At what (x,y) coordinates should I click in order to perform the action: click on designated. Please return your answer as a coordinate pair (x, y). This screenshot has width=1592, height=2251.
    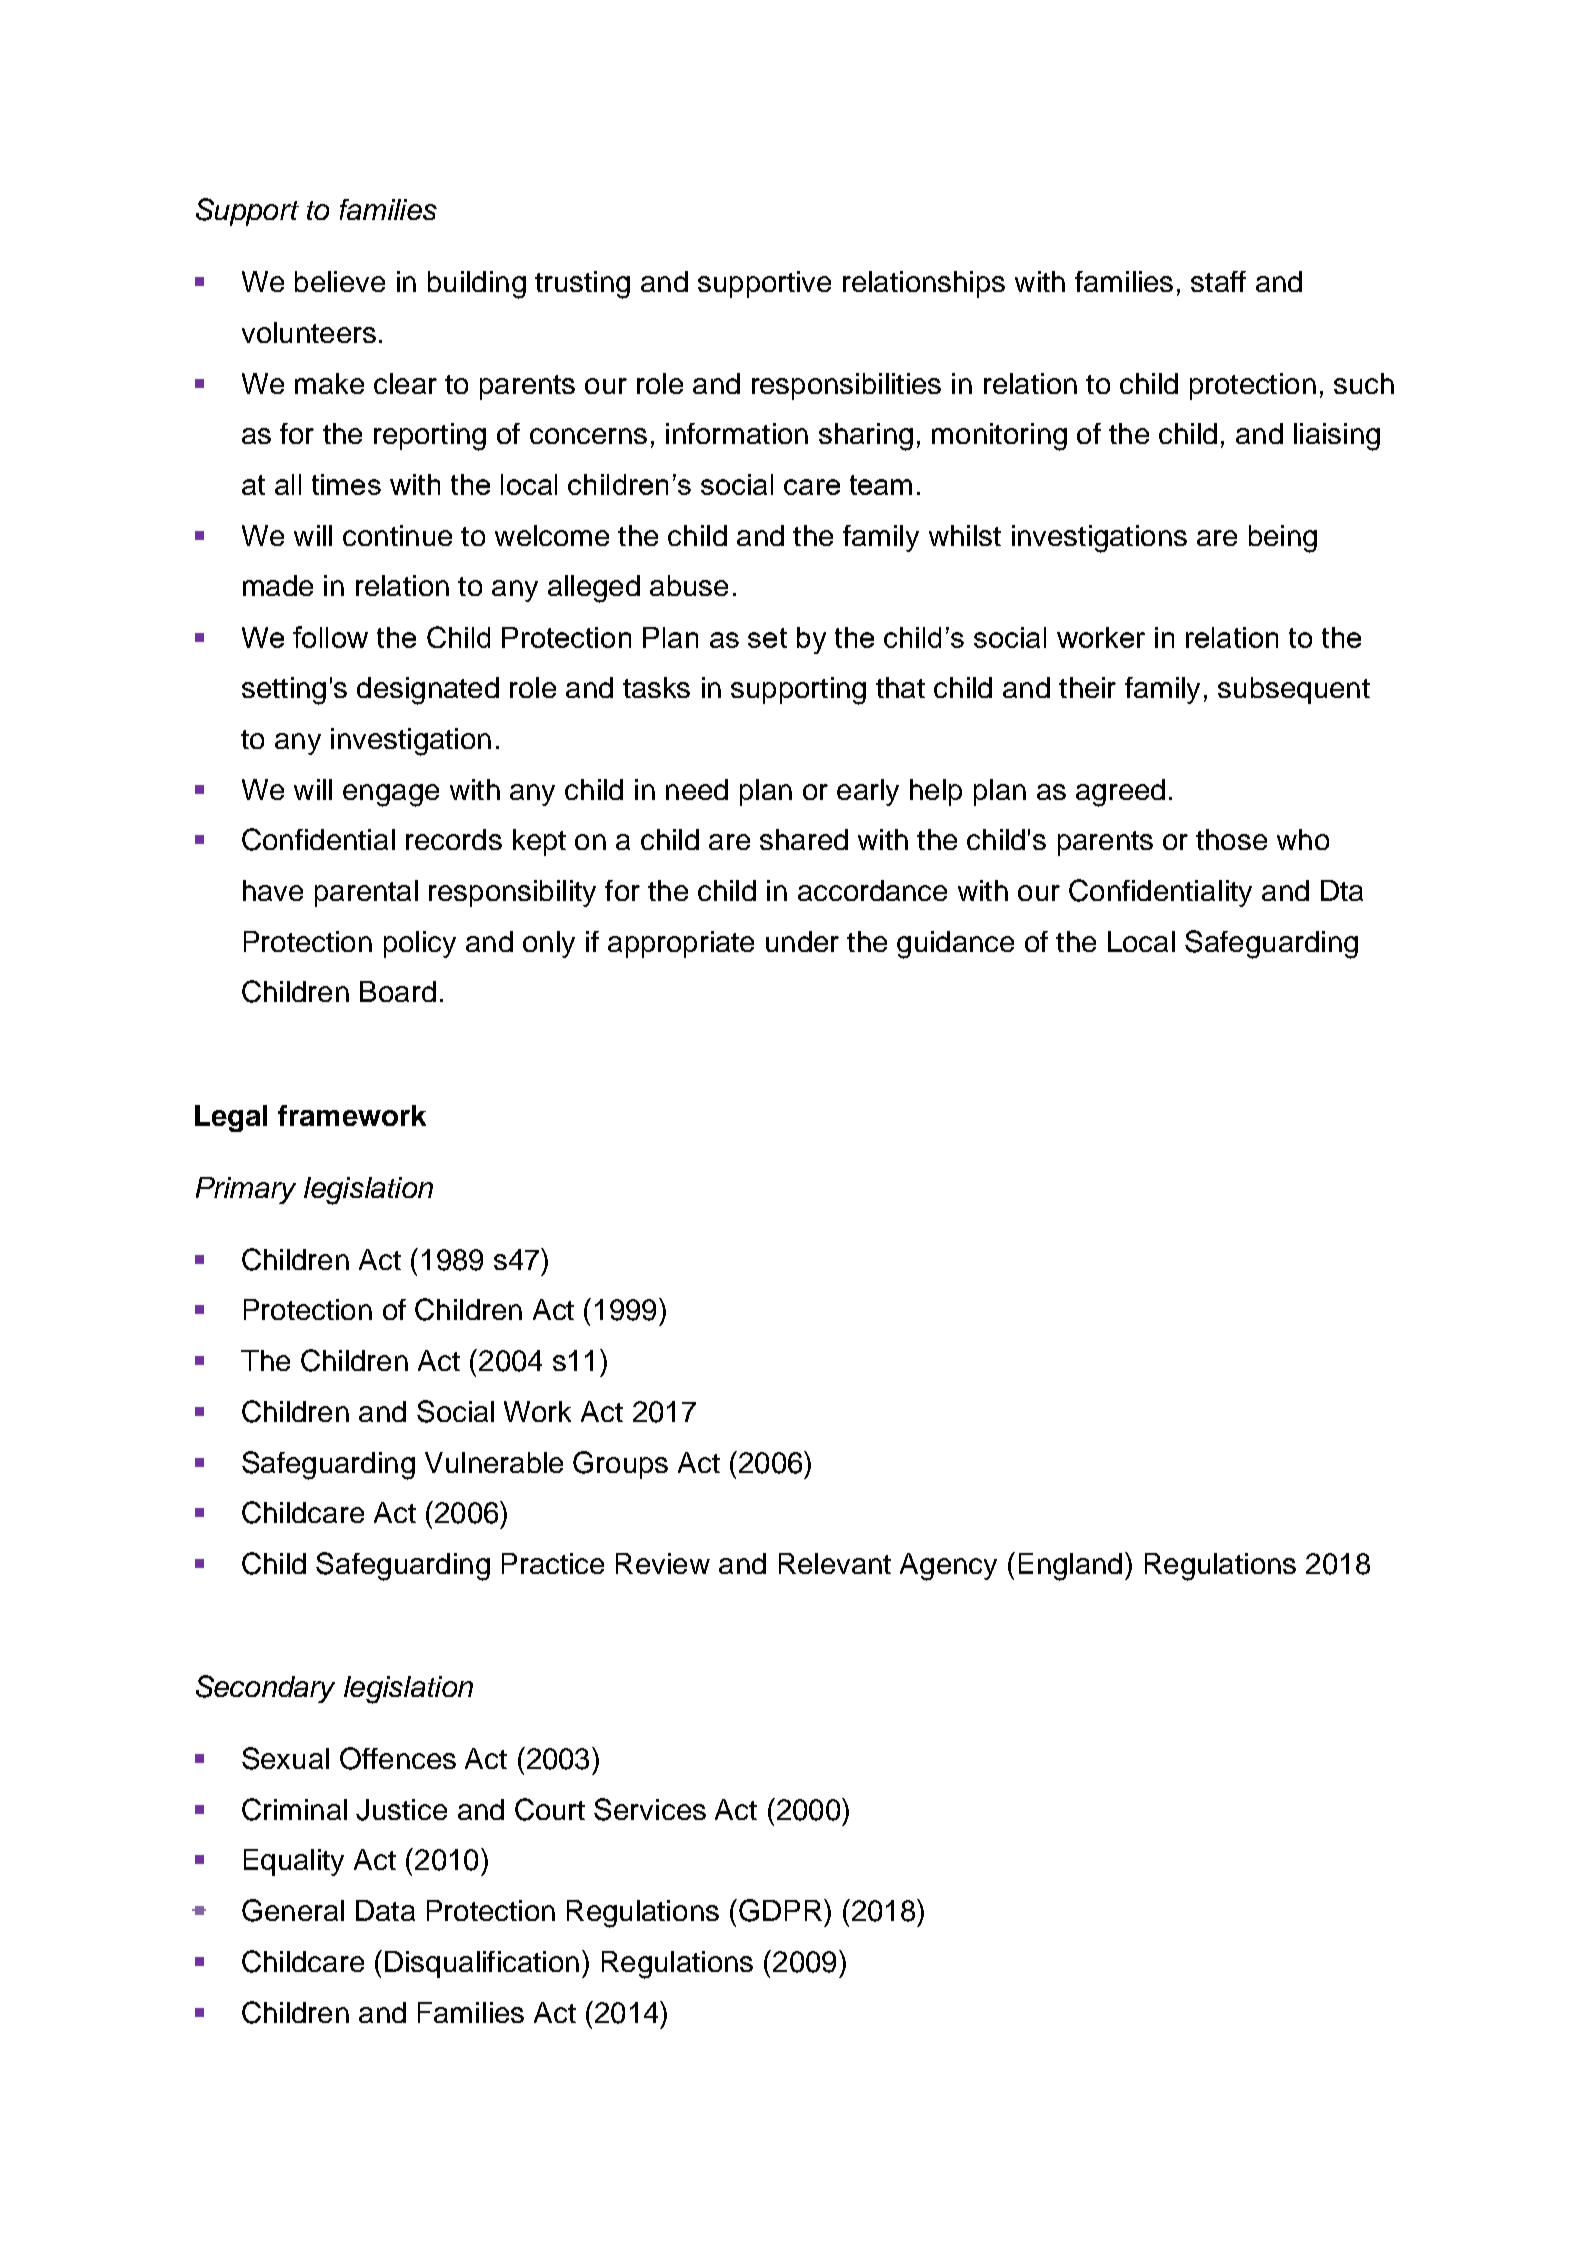
    Looking at the image, I should click on (428, 691).
